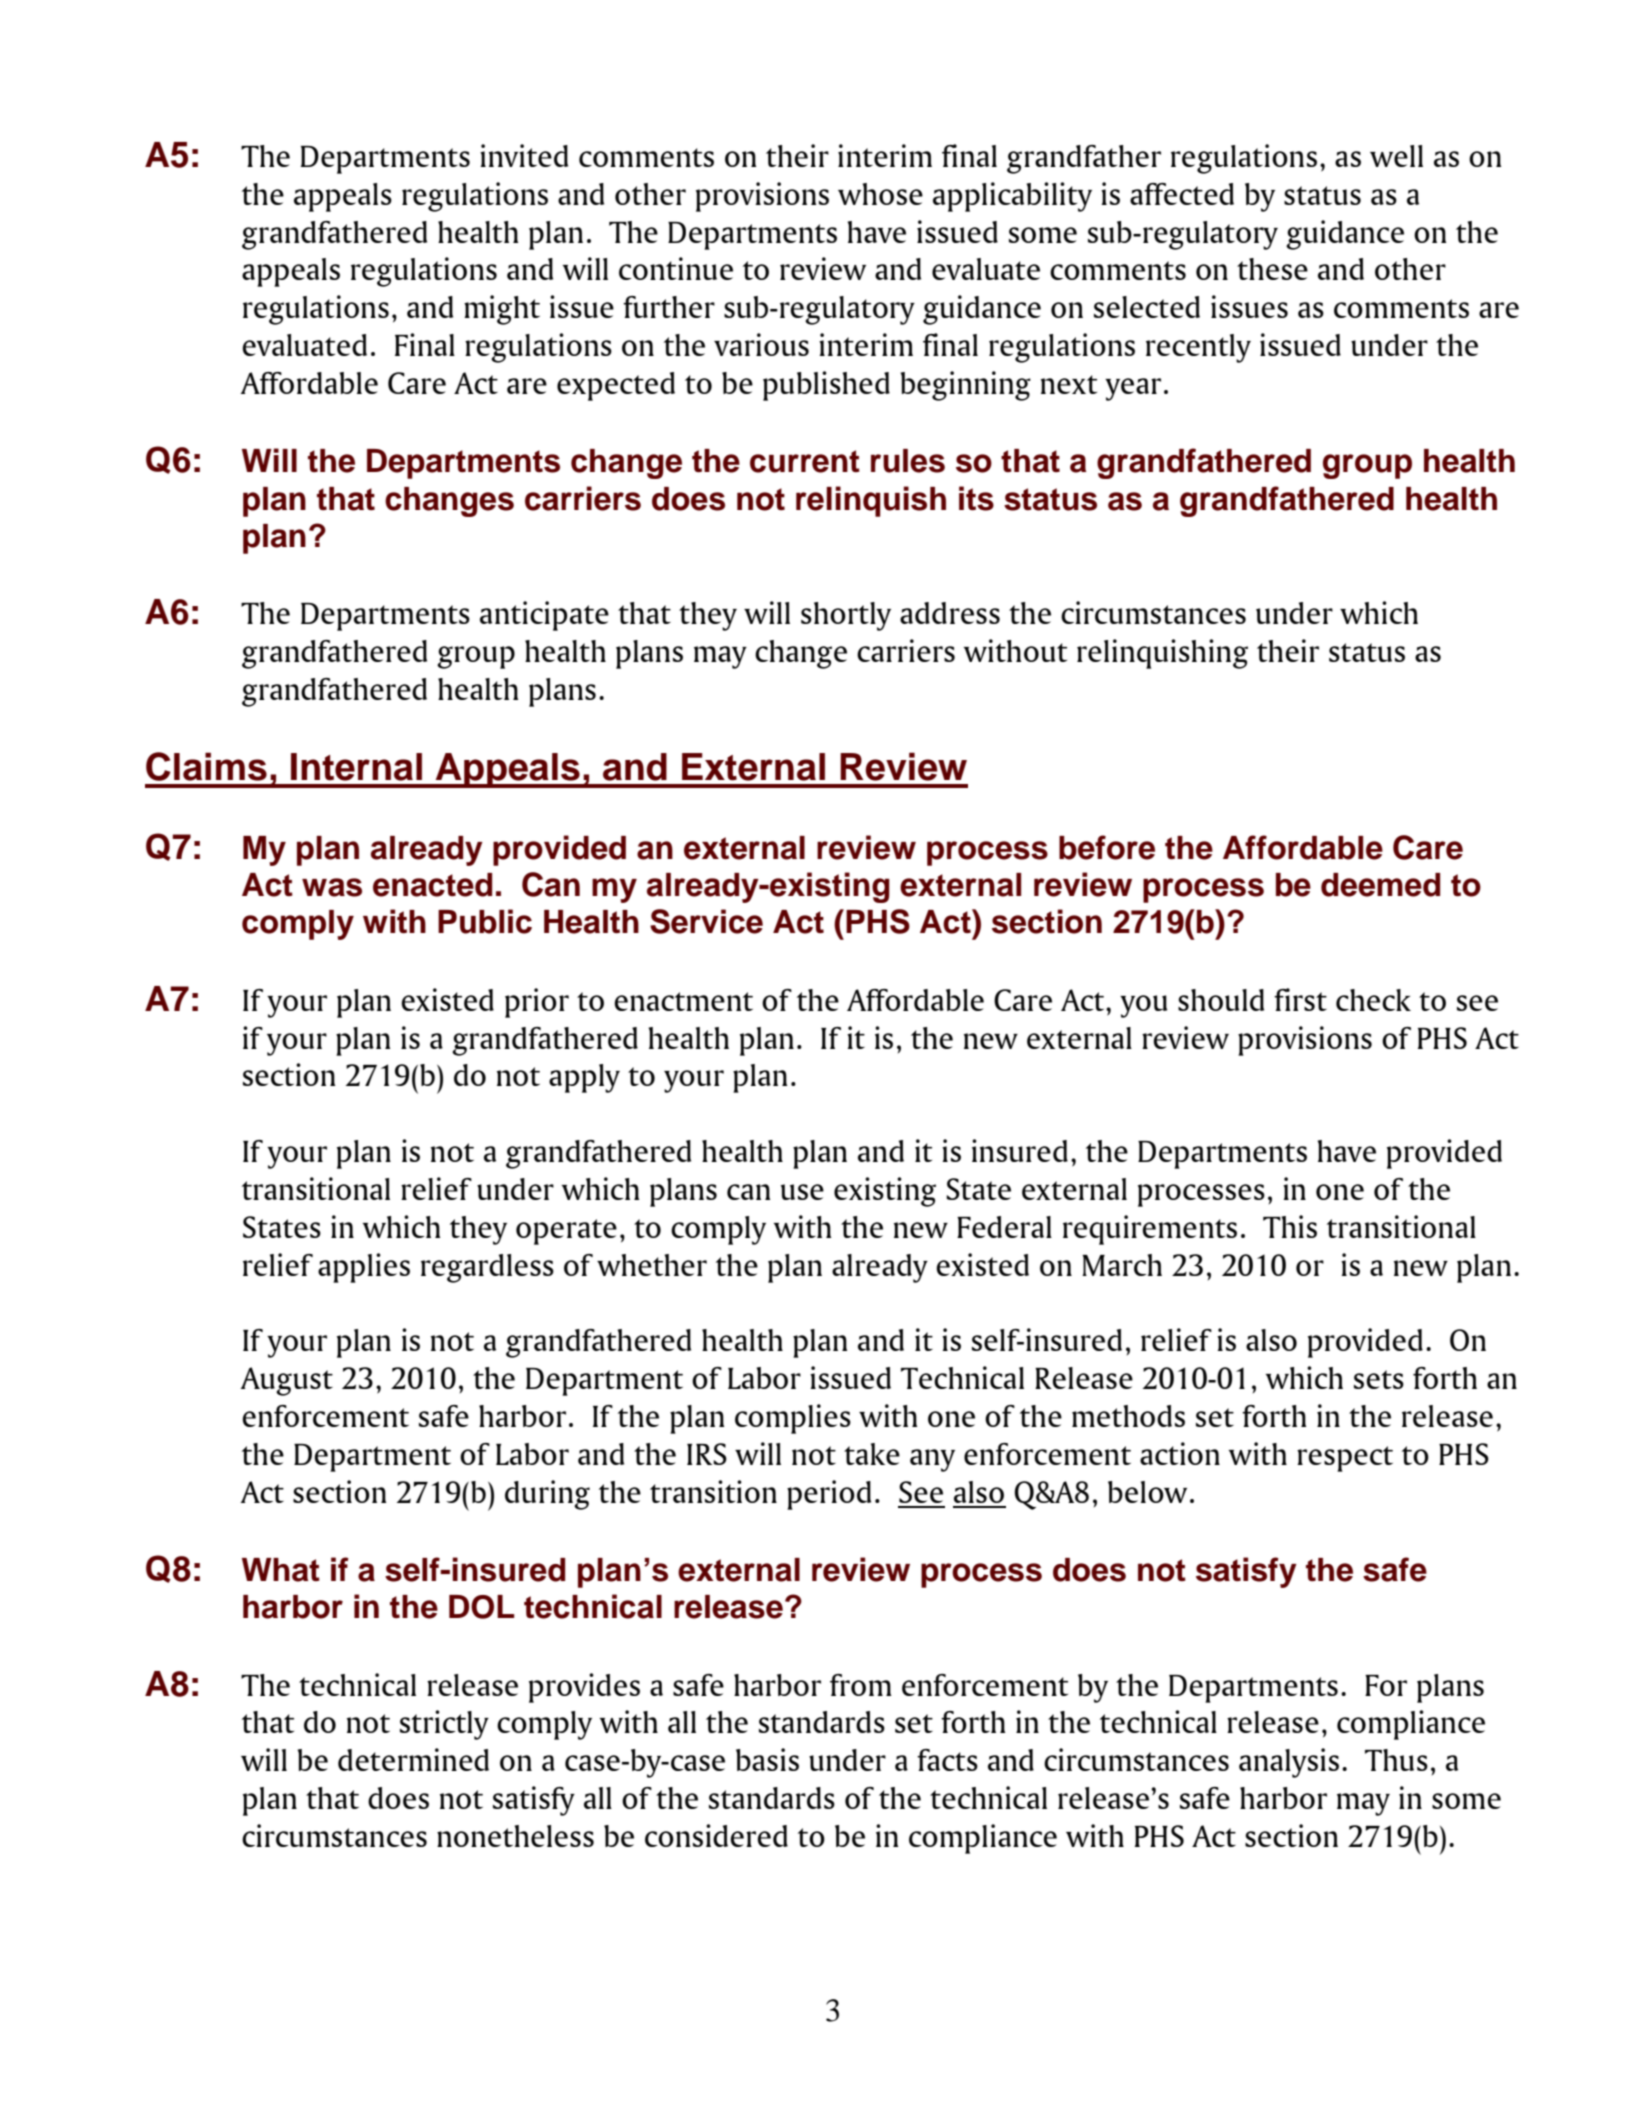 The height and width of the image is (2125, 1642). What do you see at coordinates (1221, 1000) in the image?
I see `should` at bounding box center [1221, 1000].
